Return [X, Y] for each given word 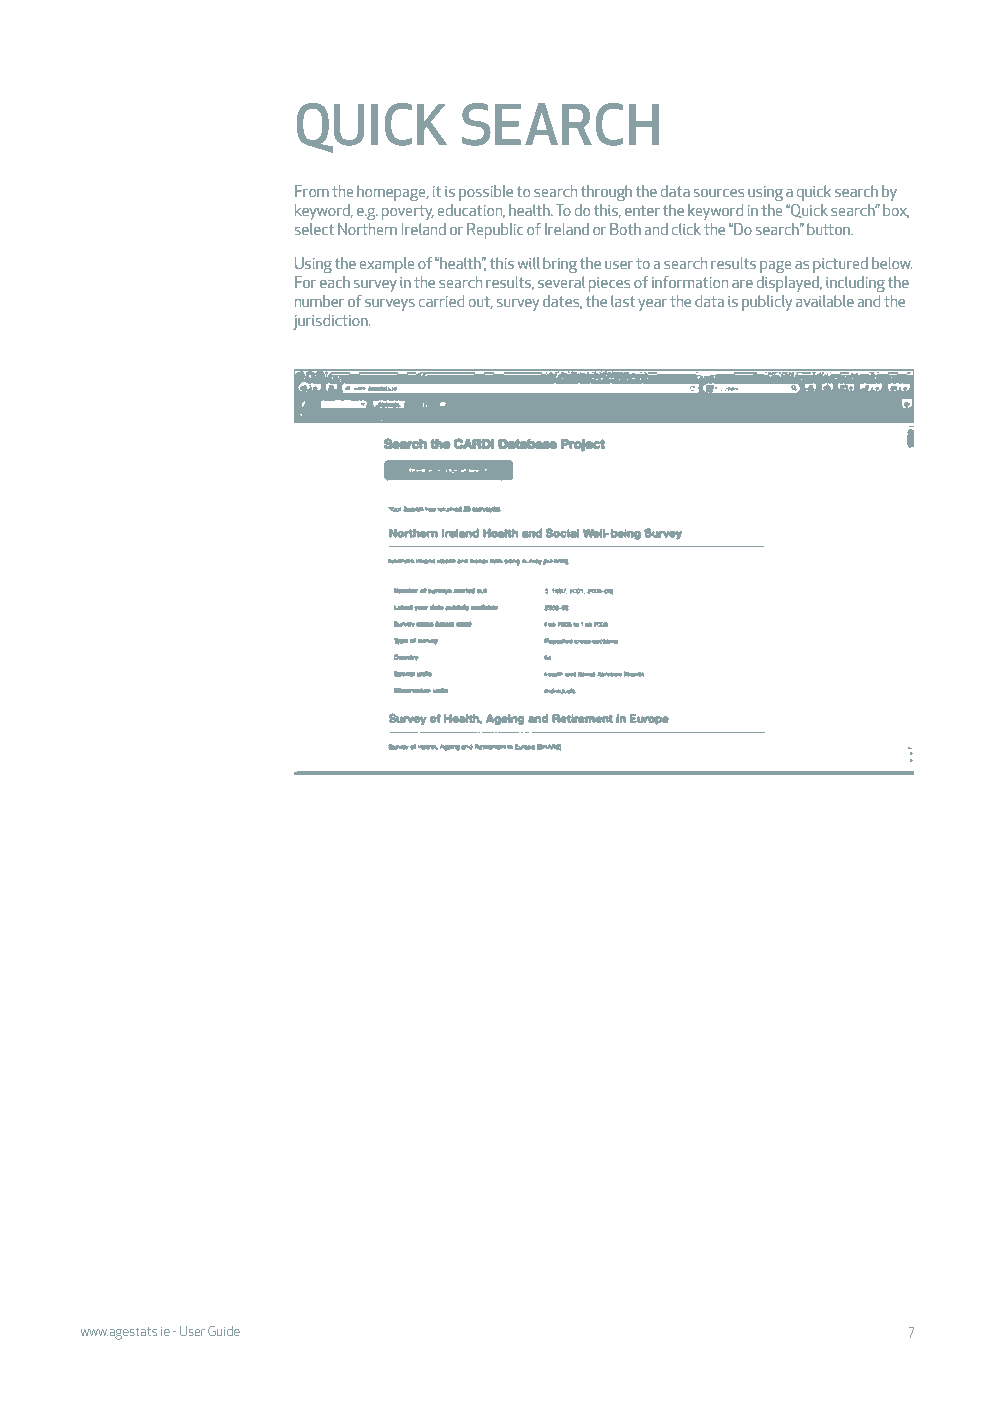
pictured [840, 265]
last [623, 301]
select [314, 229]
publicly [767, 303]
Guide [224, 1331]
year [652, 305]
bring [560, 265]
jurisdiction [331, 322]
